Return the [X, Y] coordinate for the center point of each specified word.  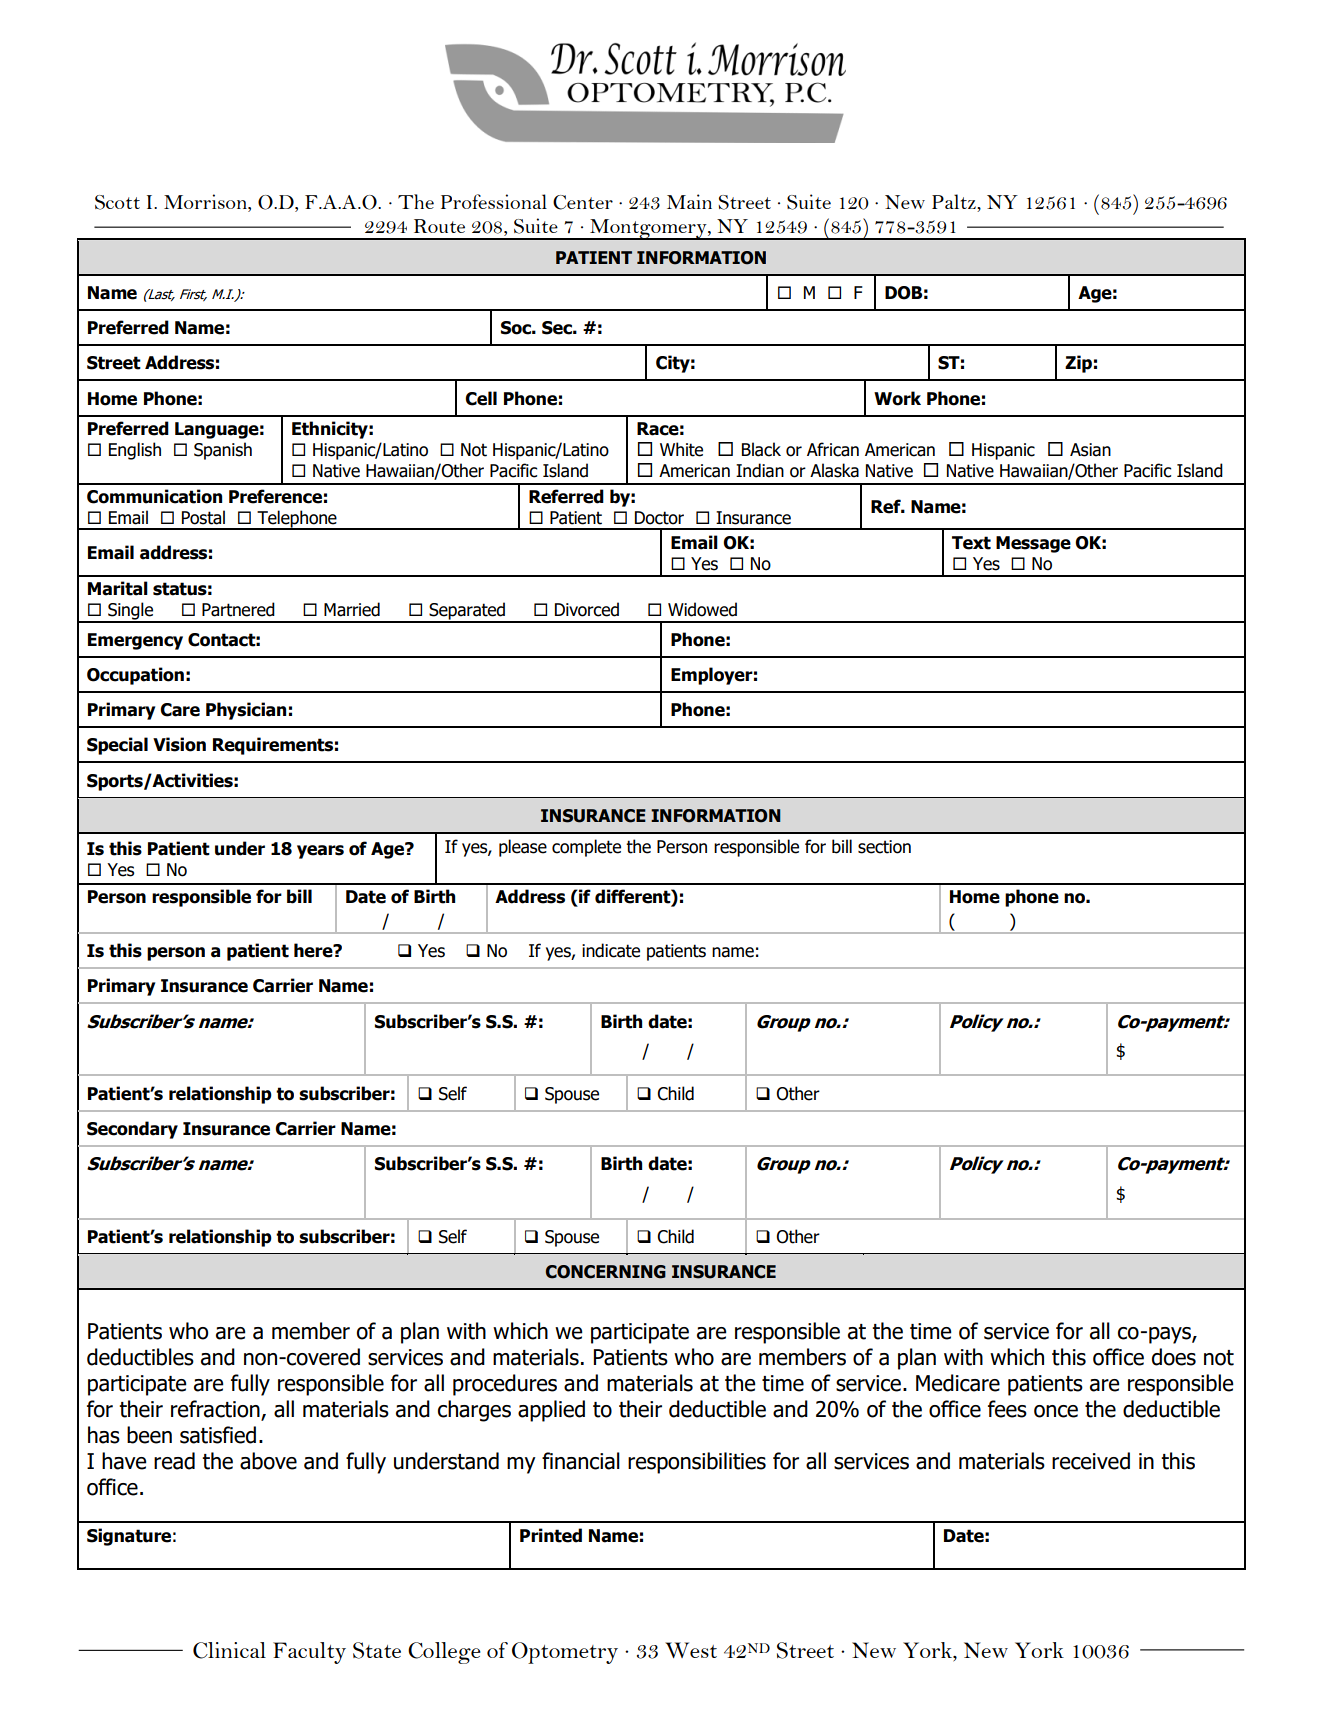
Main [689, 201]
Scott [117, 202]
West [691, 1650]
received [1091, 1461]
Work [897, 398]
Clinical [229, 1650]
